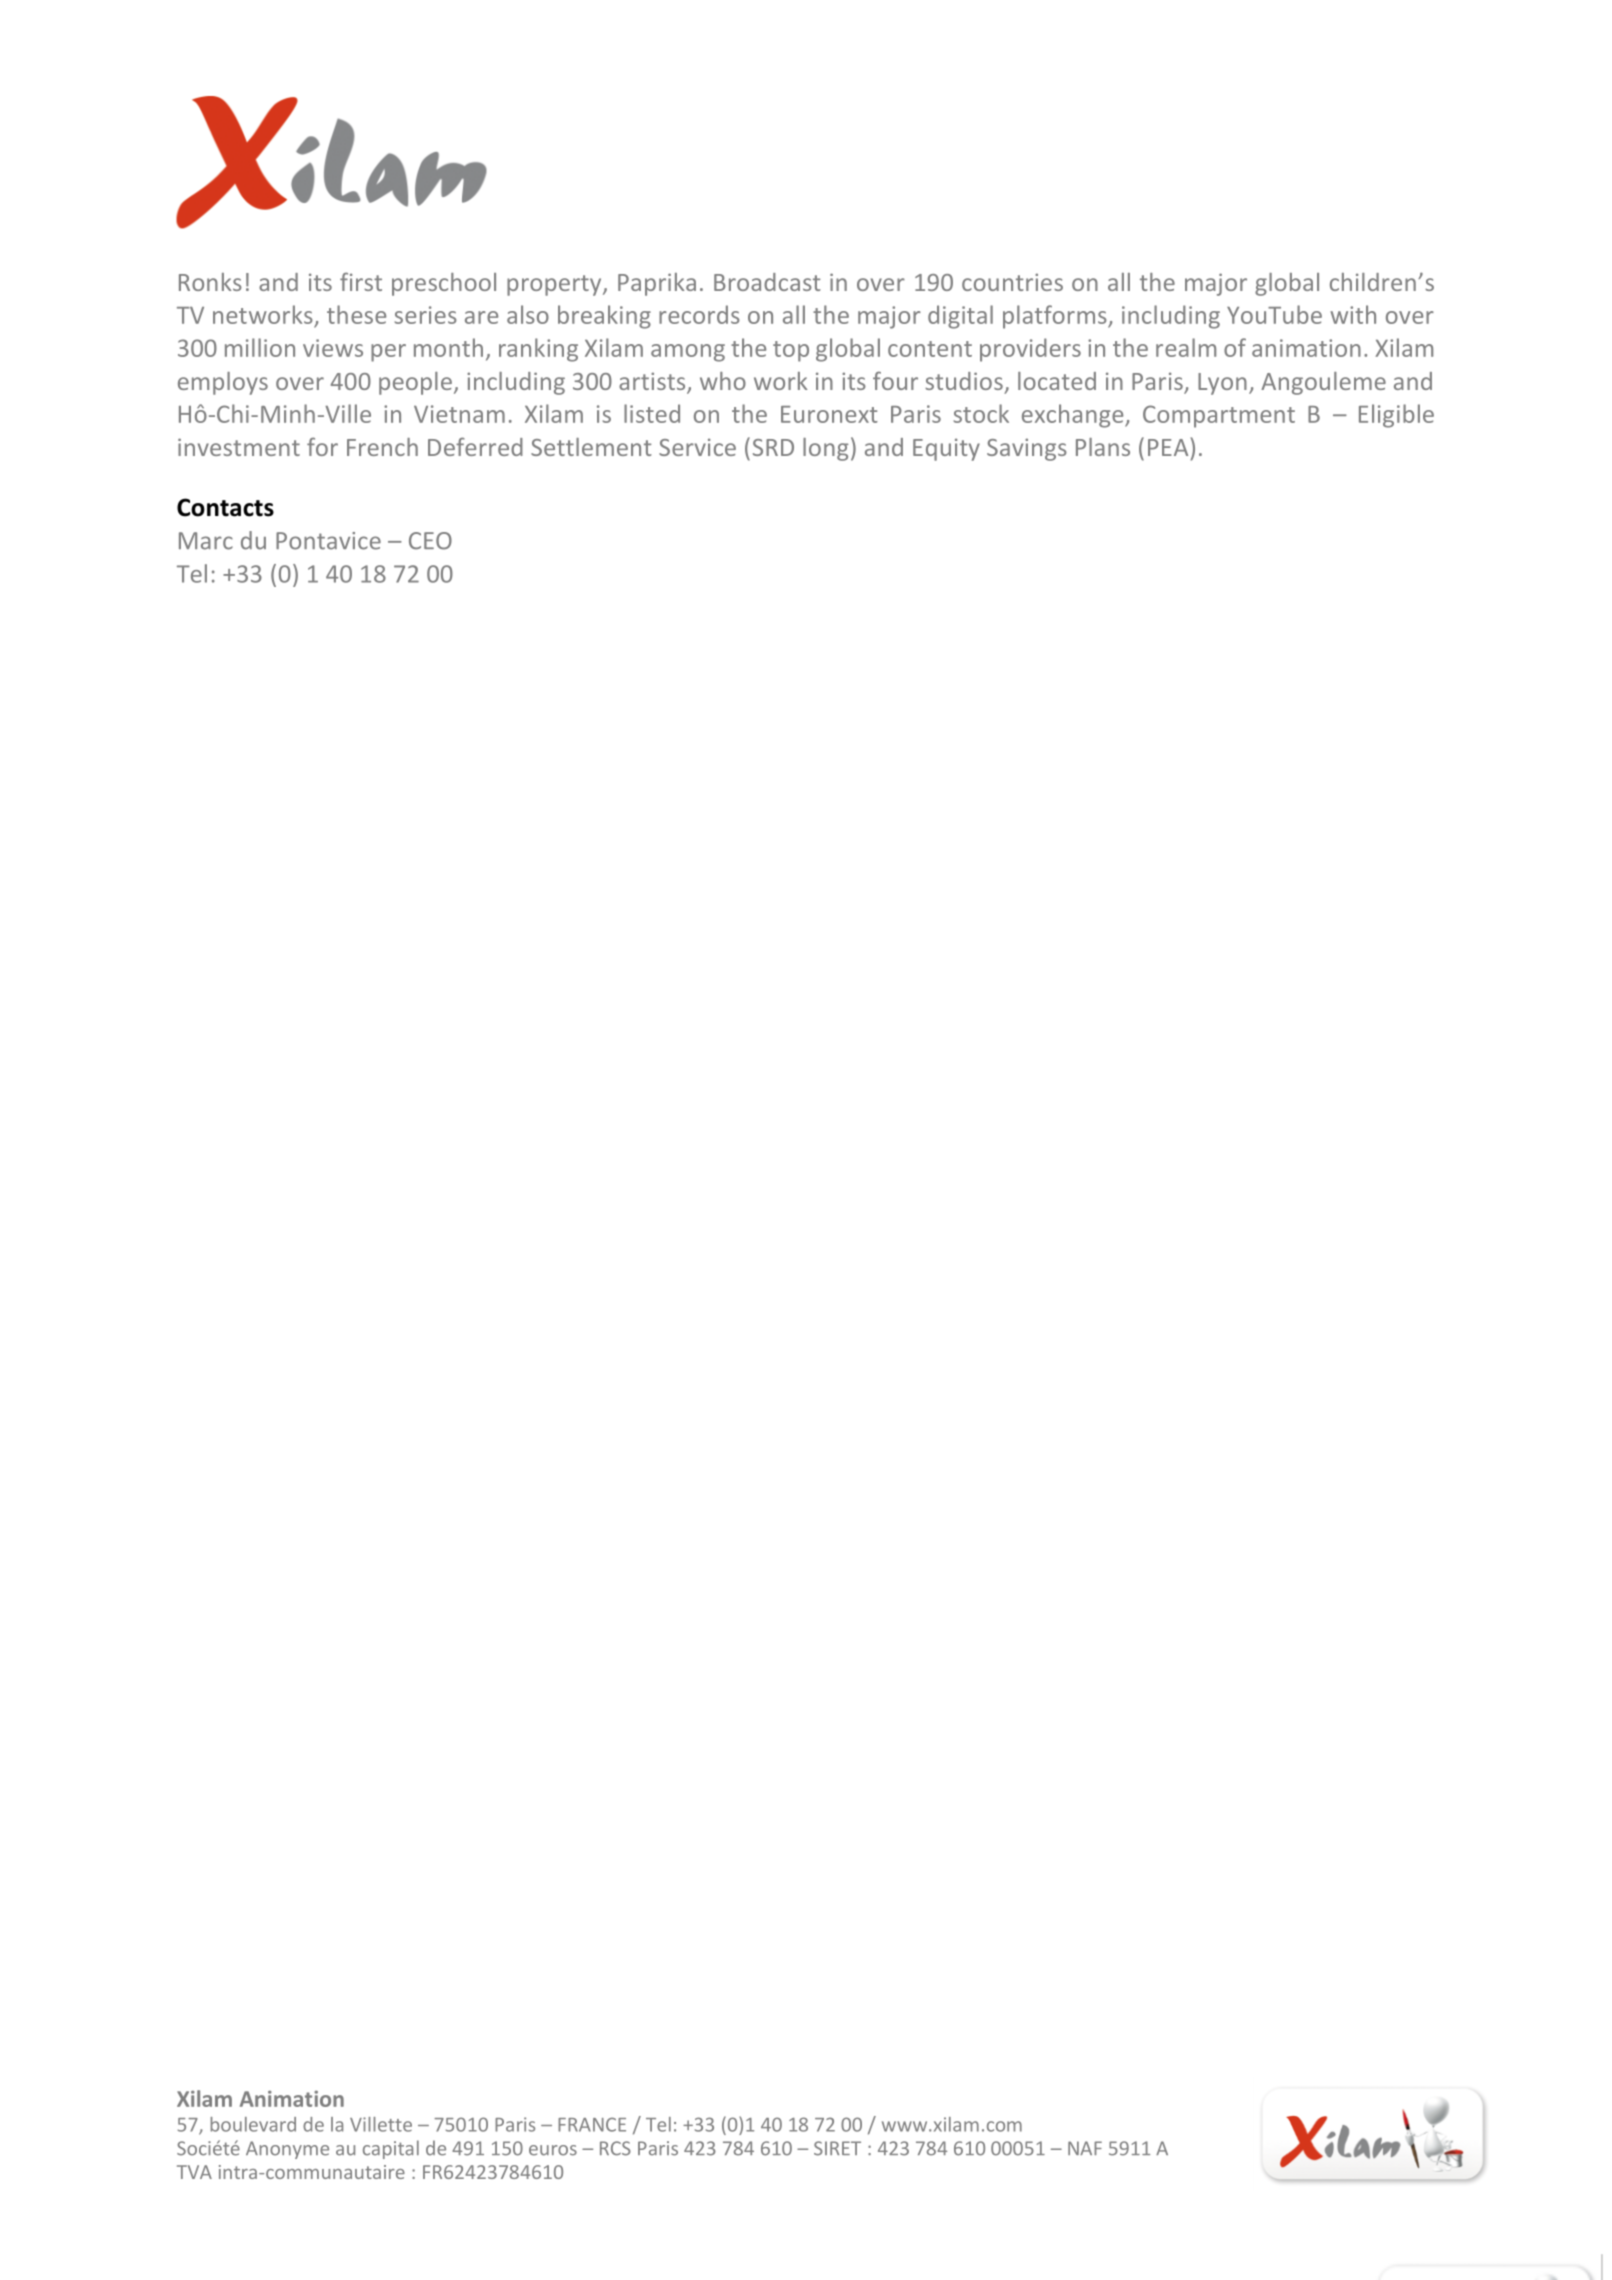  Describe the element at coordinates (1085, 2148) in the page. I see `NAF` at that location.
